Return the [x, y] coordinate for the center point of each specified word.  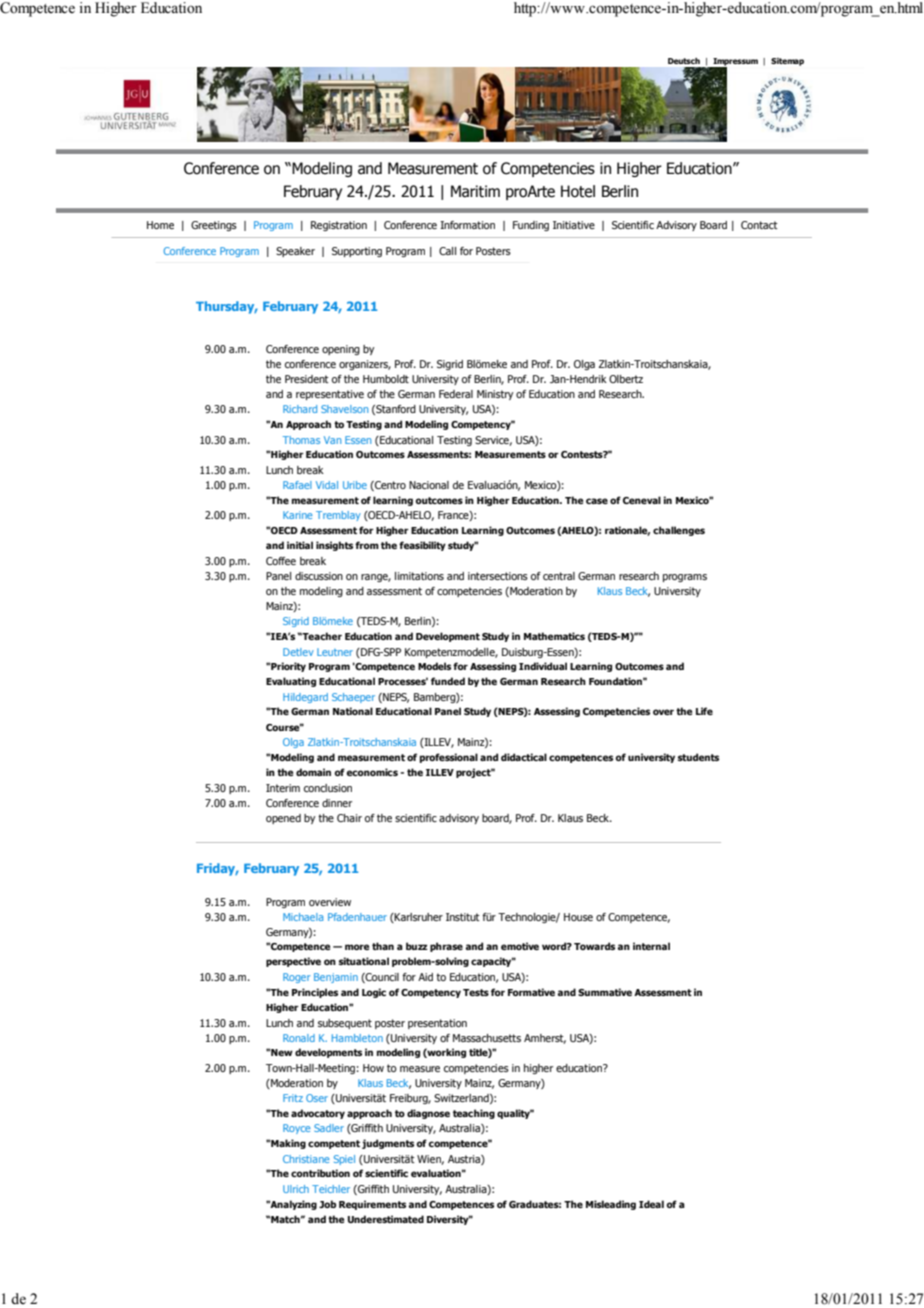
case [597, 501]
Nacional [429, 485]
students [698, 757]
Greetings [214, 226]
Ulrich [296, 1189]
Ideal [651, 1204]
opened [283, 819]
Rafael [297, 485]
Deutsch [684, 61]
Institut [463, 917]
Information [467, 225]
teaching [474, 1114]
